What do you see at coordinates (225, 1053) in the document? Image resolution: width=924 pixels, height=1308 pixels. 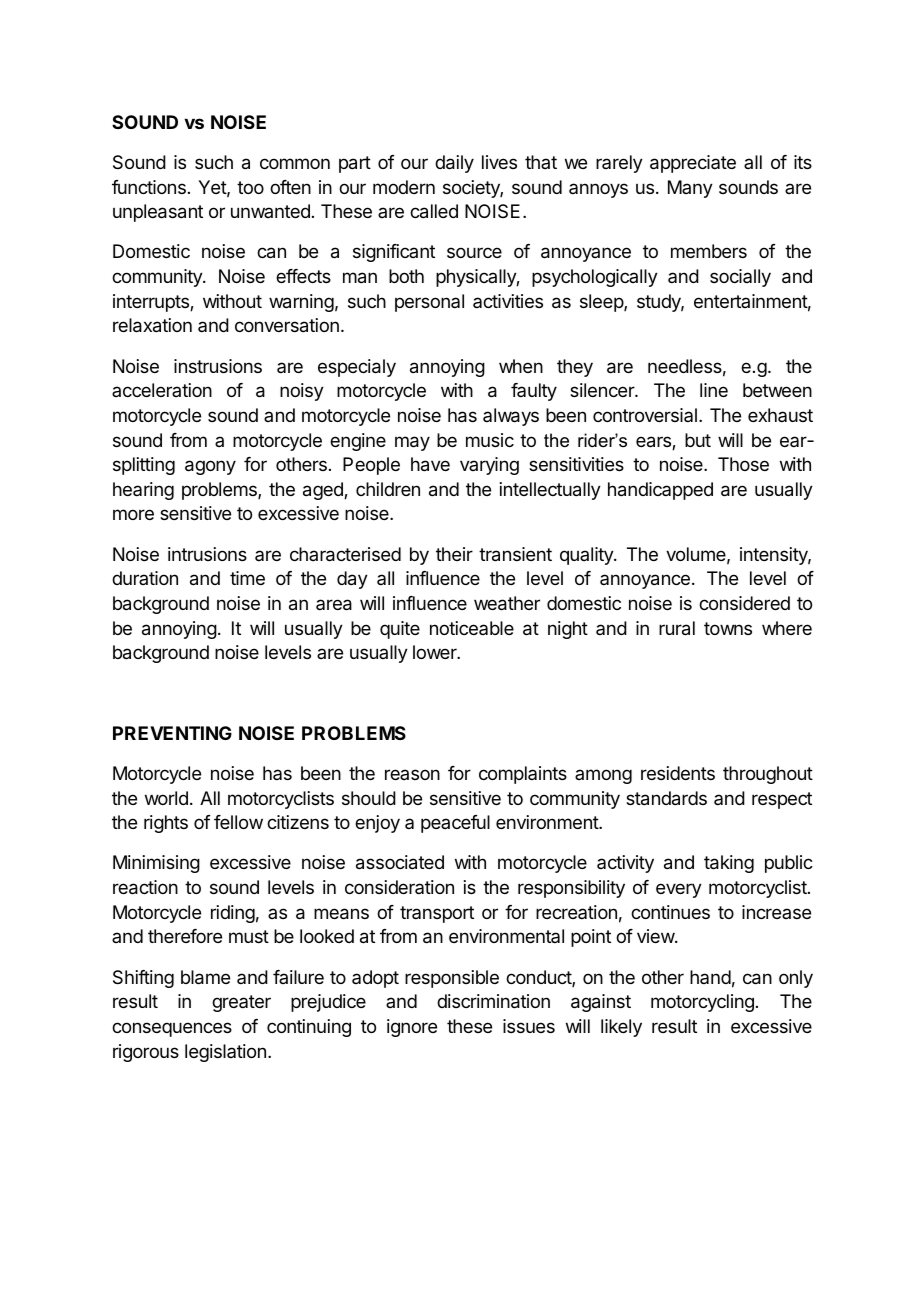 I see `legislation` at bounding box center [225, 1053].
